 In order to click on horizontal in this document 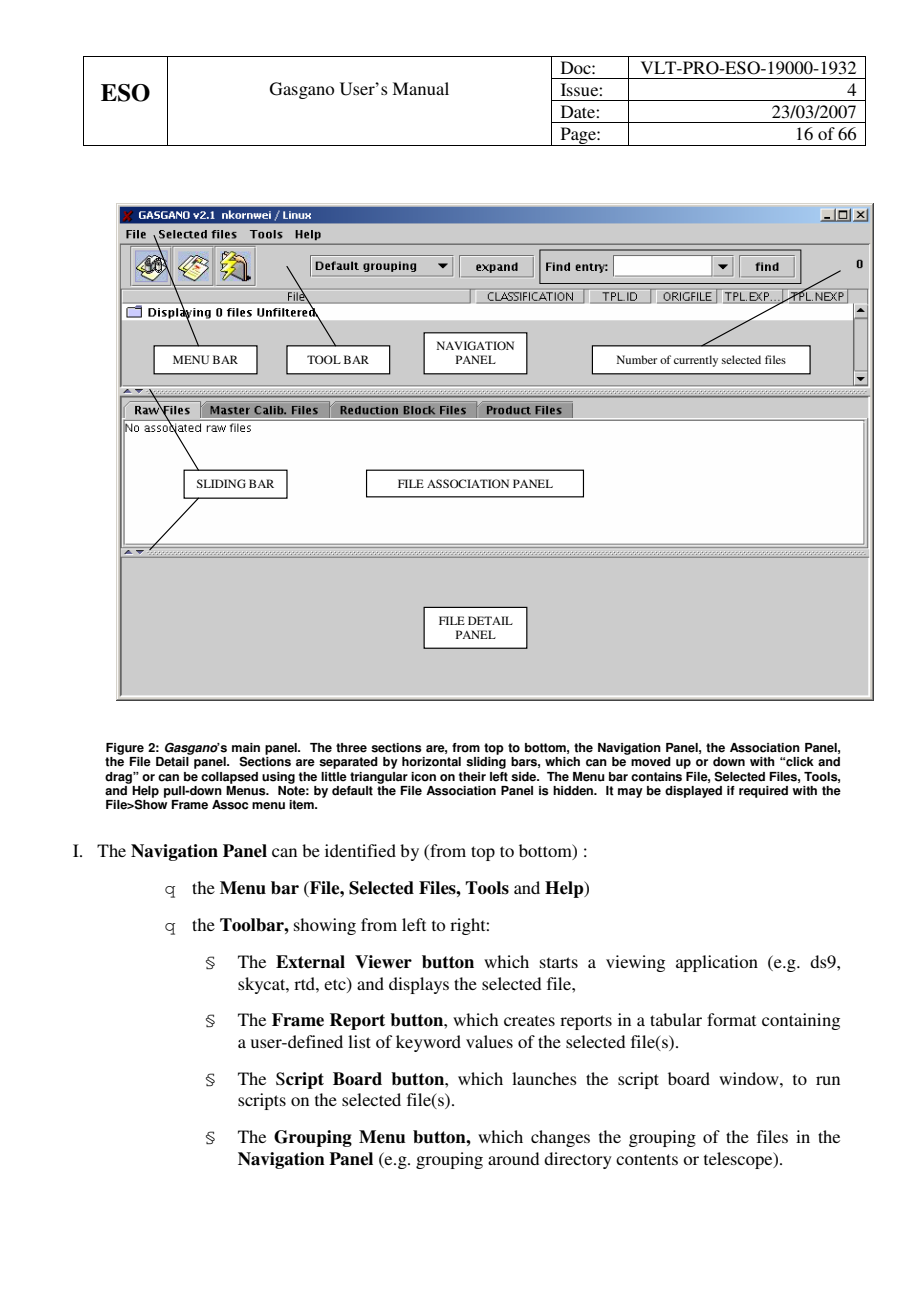, I will do `click(431, 762)`.
